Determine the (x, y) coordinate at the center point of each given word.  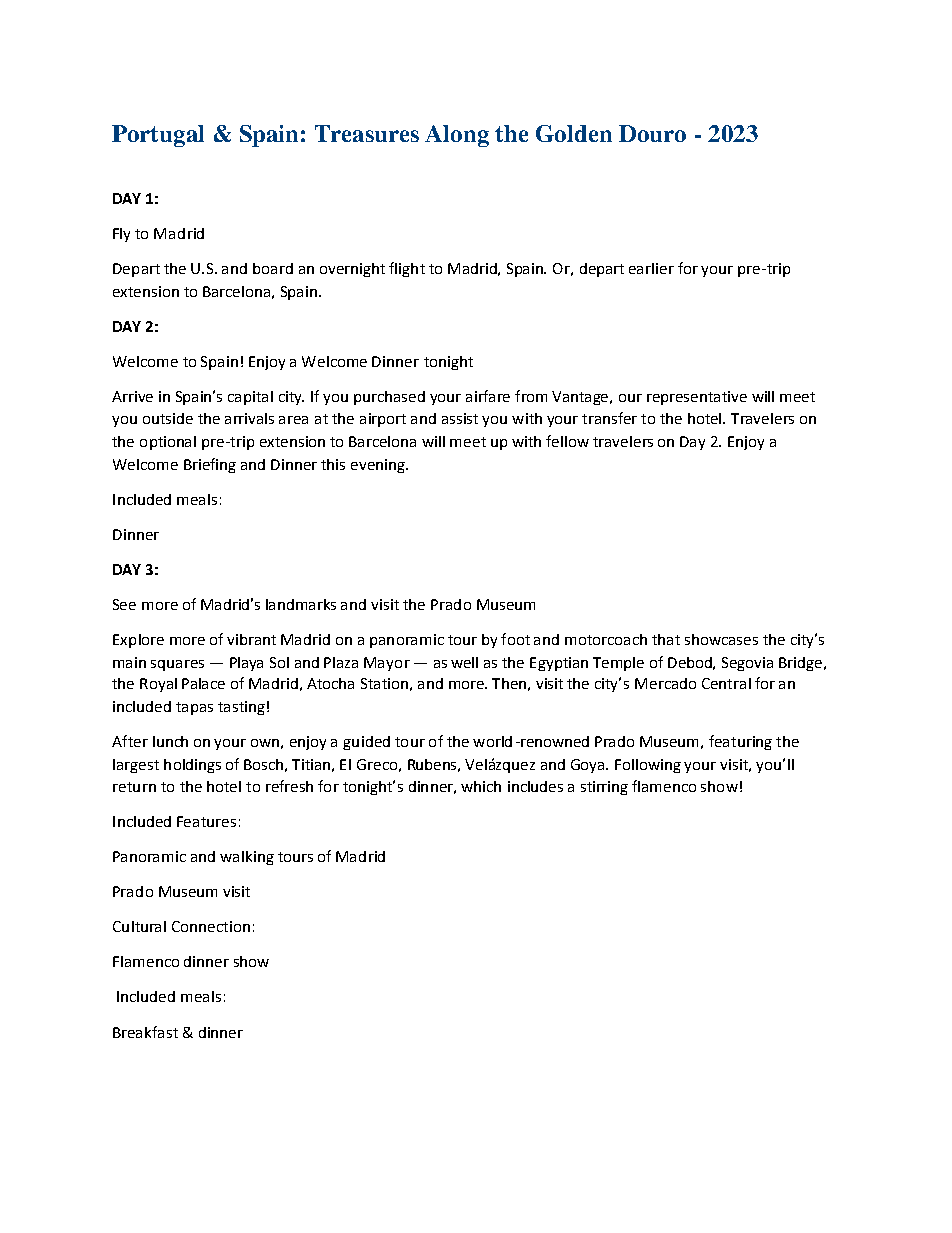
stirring (604, 788)
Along (457, 136)
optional (168, 443)
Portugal (158, 136)
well (464, 662)
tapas (194, 708)
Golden (574, 133)
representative (697, 398)
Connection (211, 926)
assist (460, 418)
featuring (740, 742)
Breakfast (145, 1032)
